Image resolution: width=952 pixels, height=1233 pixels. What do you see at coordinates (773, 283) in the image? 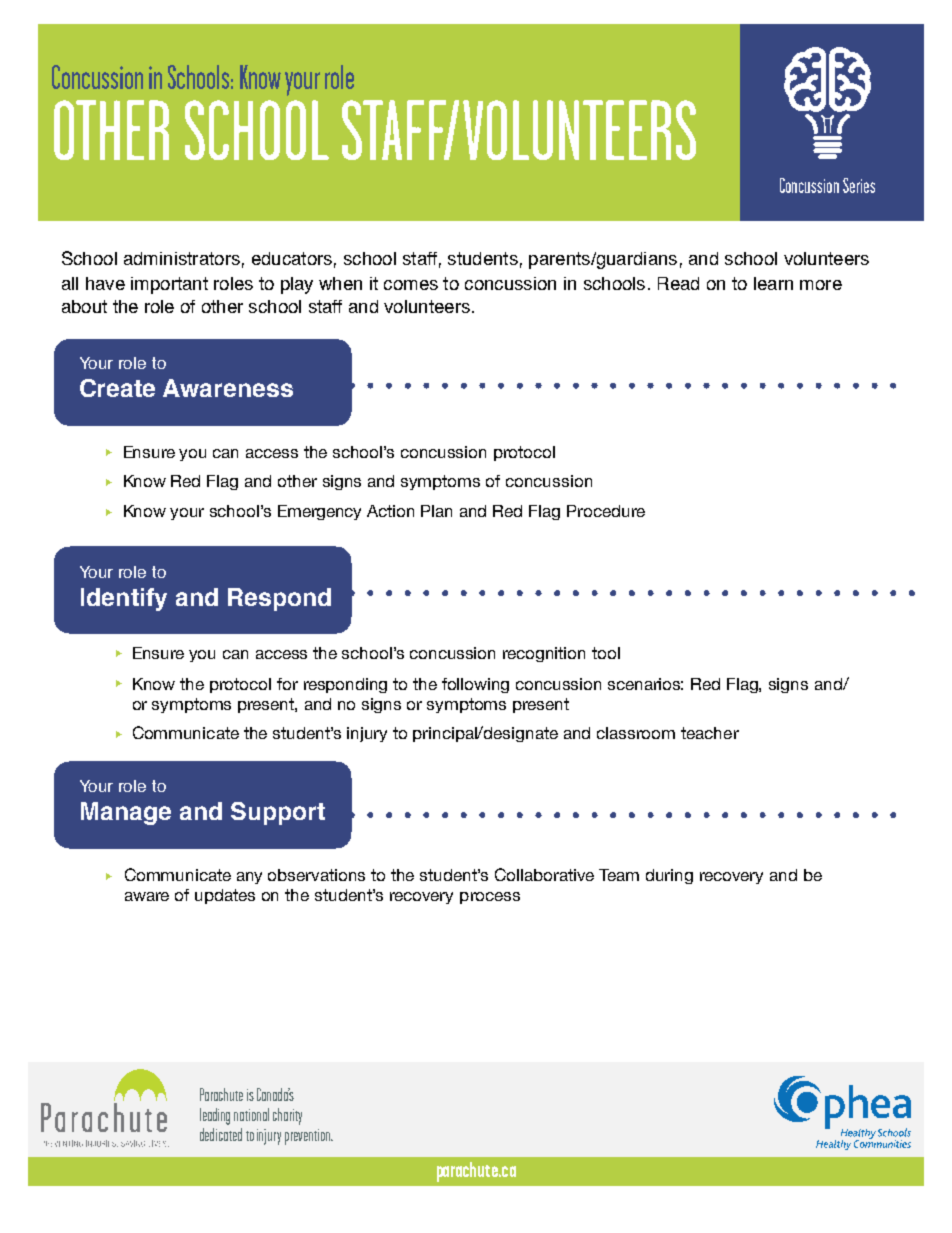
I see `learn` at bounding box center [773, 283].
